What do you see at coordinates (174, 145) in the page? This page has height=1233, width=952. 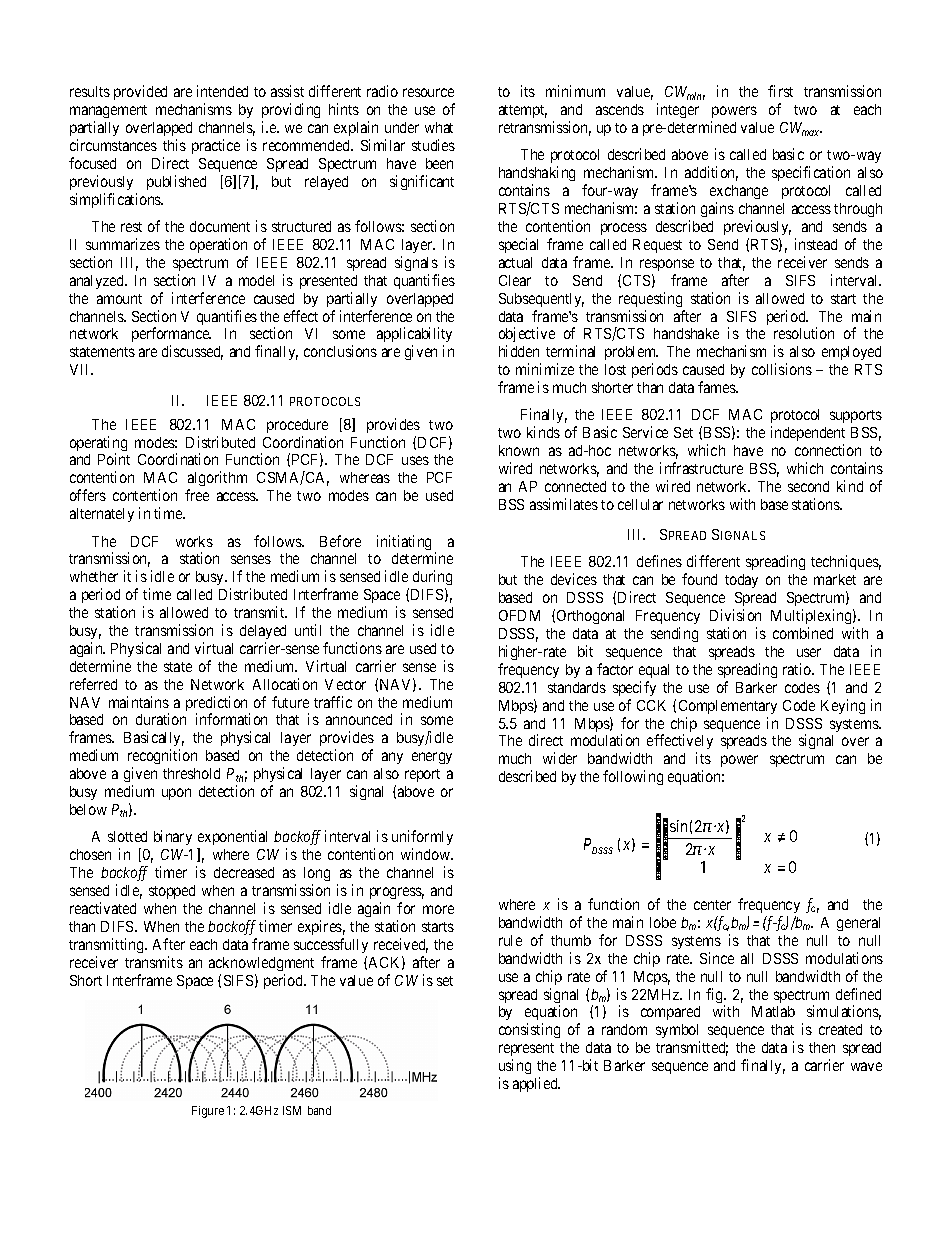 I see `this` at bounding box center [174, 145].
